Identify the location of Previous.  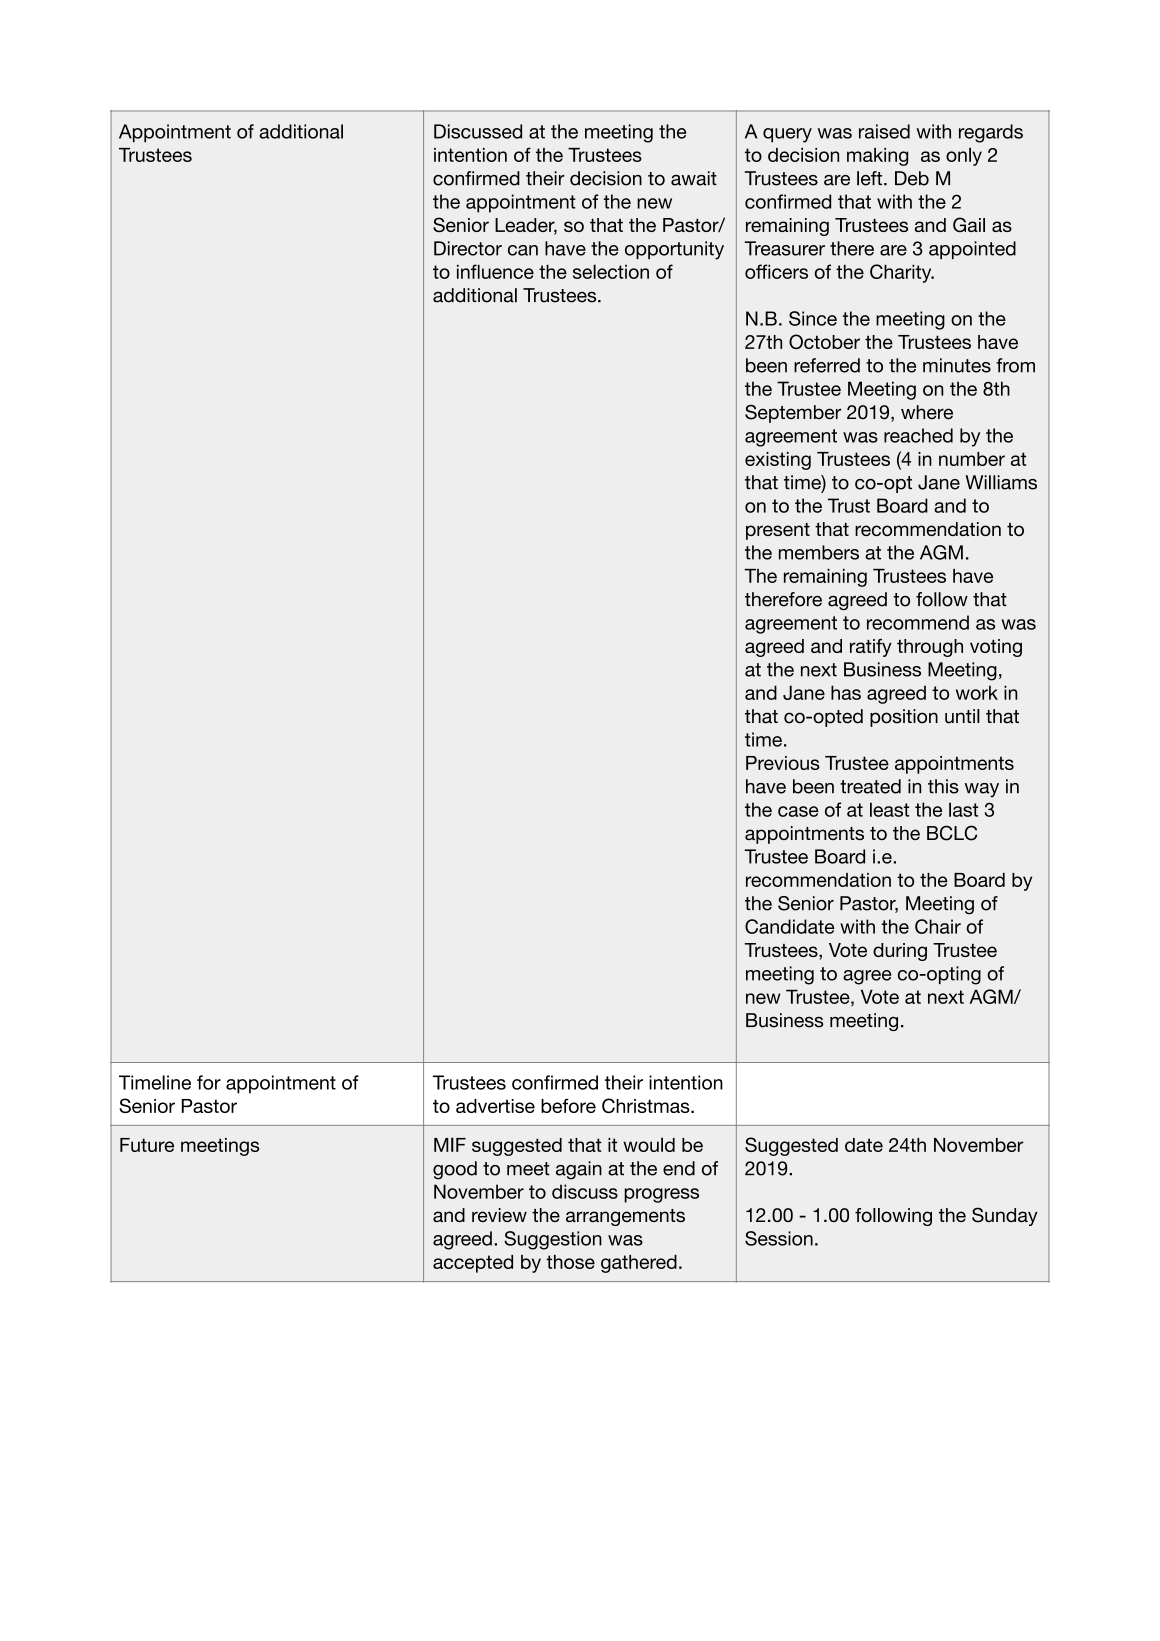
(783, 763).
